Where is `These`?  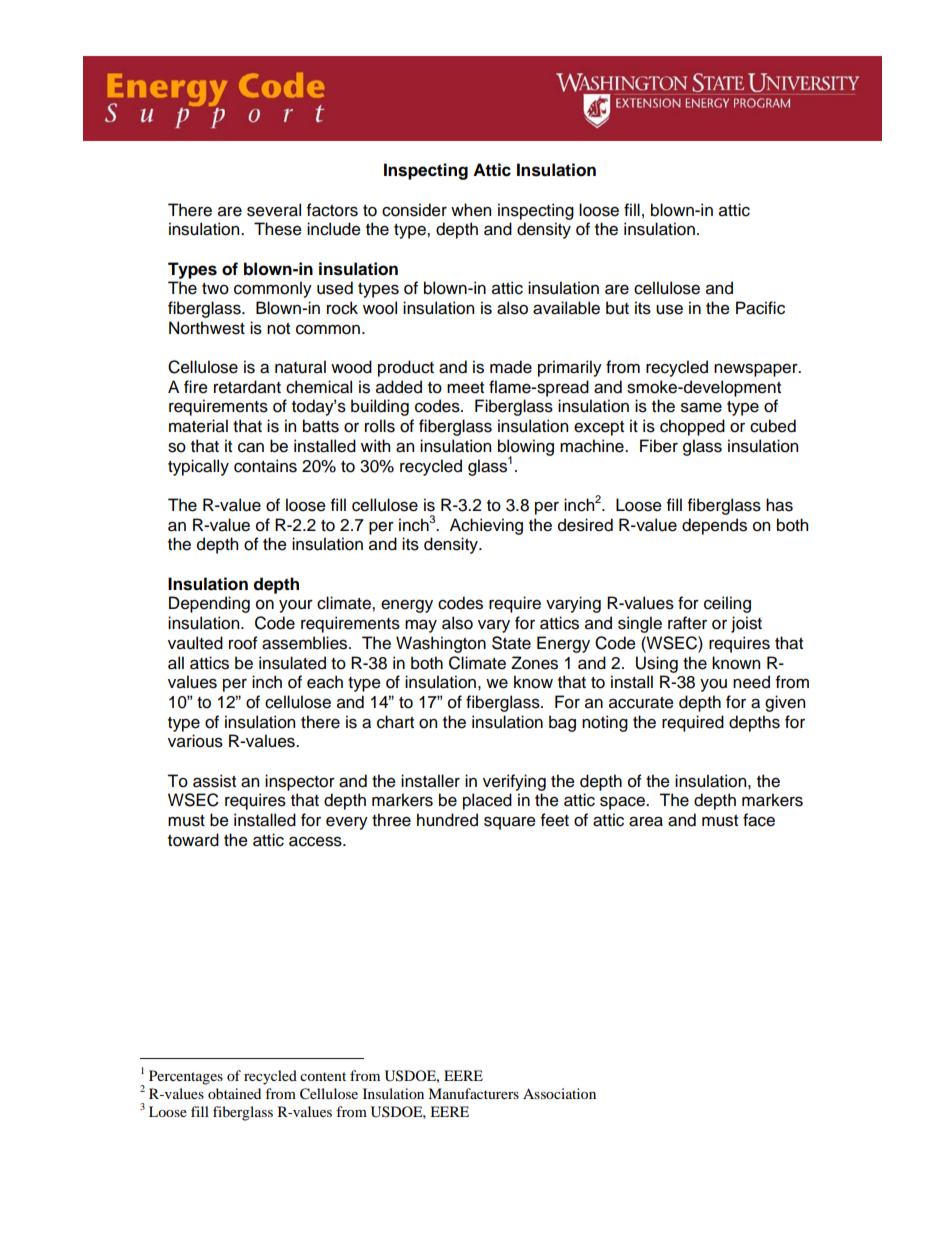
These is located at coordinates (278, 229).
